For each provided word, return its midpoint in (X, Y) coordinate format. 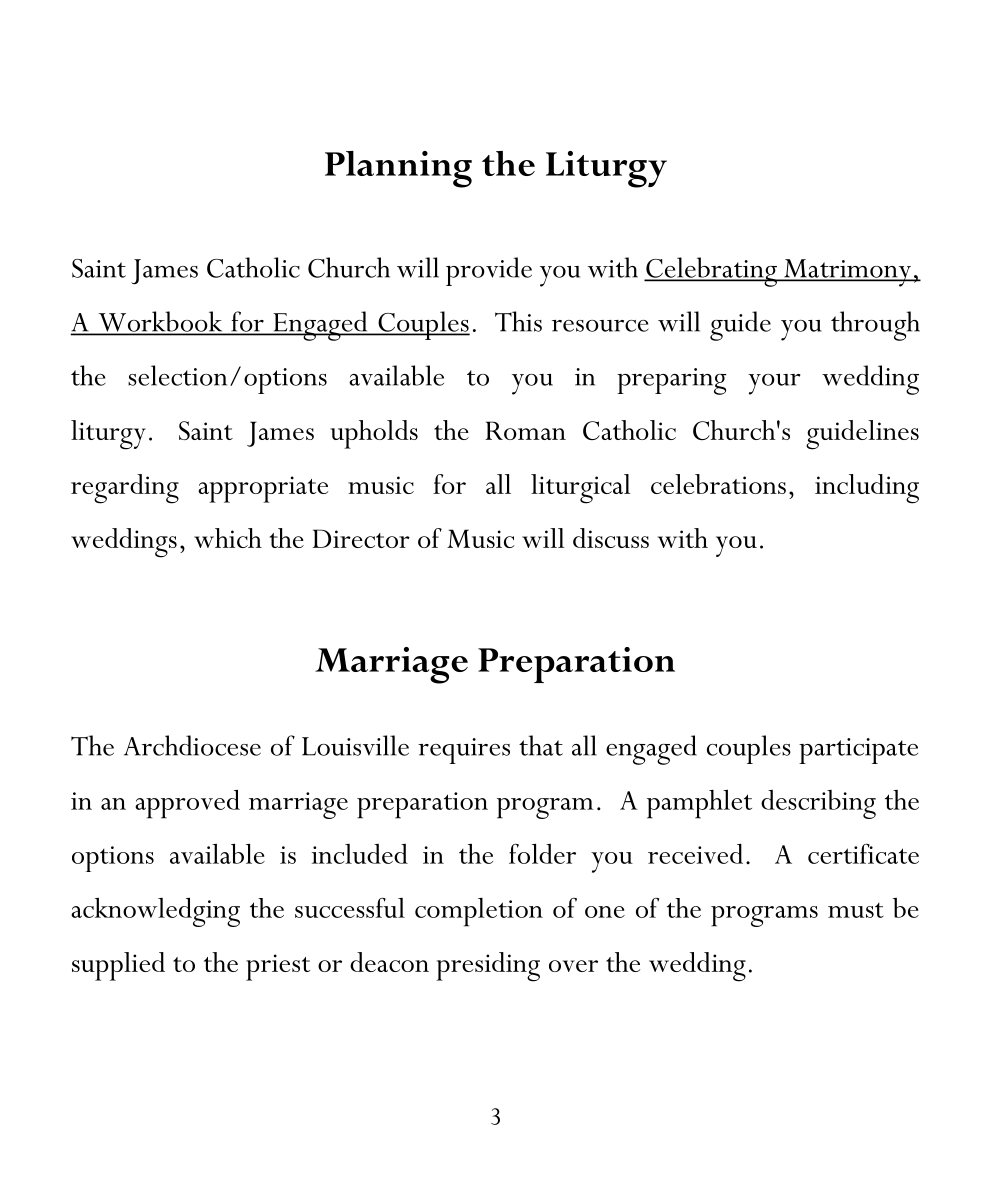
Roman (525, 430)
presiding (488, 967)
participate (858, 751)
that (541, 745)
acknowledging (155, 912)
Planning (398, 169)
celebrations (718, 484)
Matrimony (847, 273)
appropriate (263, 489)
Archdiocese (192, 745)
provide (489, 271)
